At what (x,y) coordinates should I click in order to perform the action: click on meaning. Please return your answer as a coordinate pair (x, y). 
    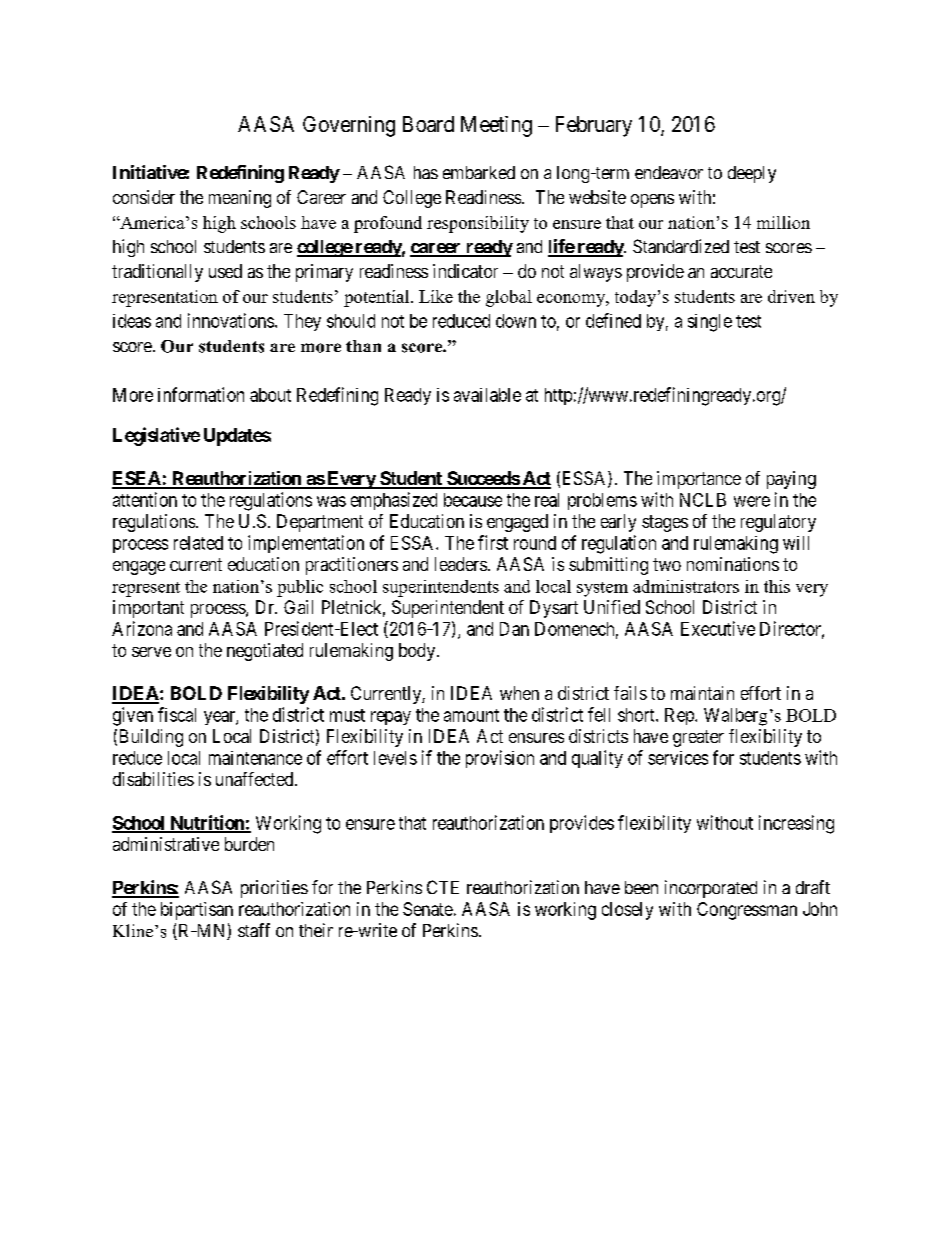
    Looking at the image, I should click on (240, 199).
